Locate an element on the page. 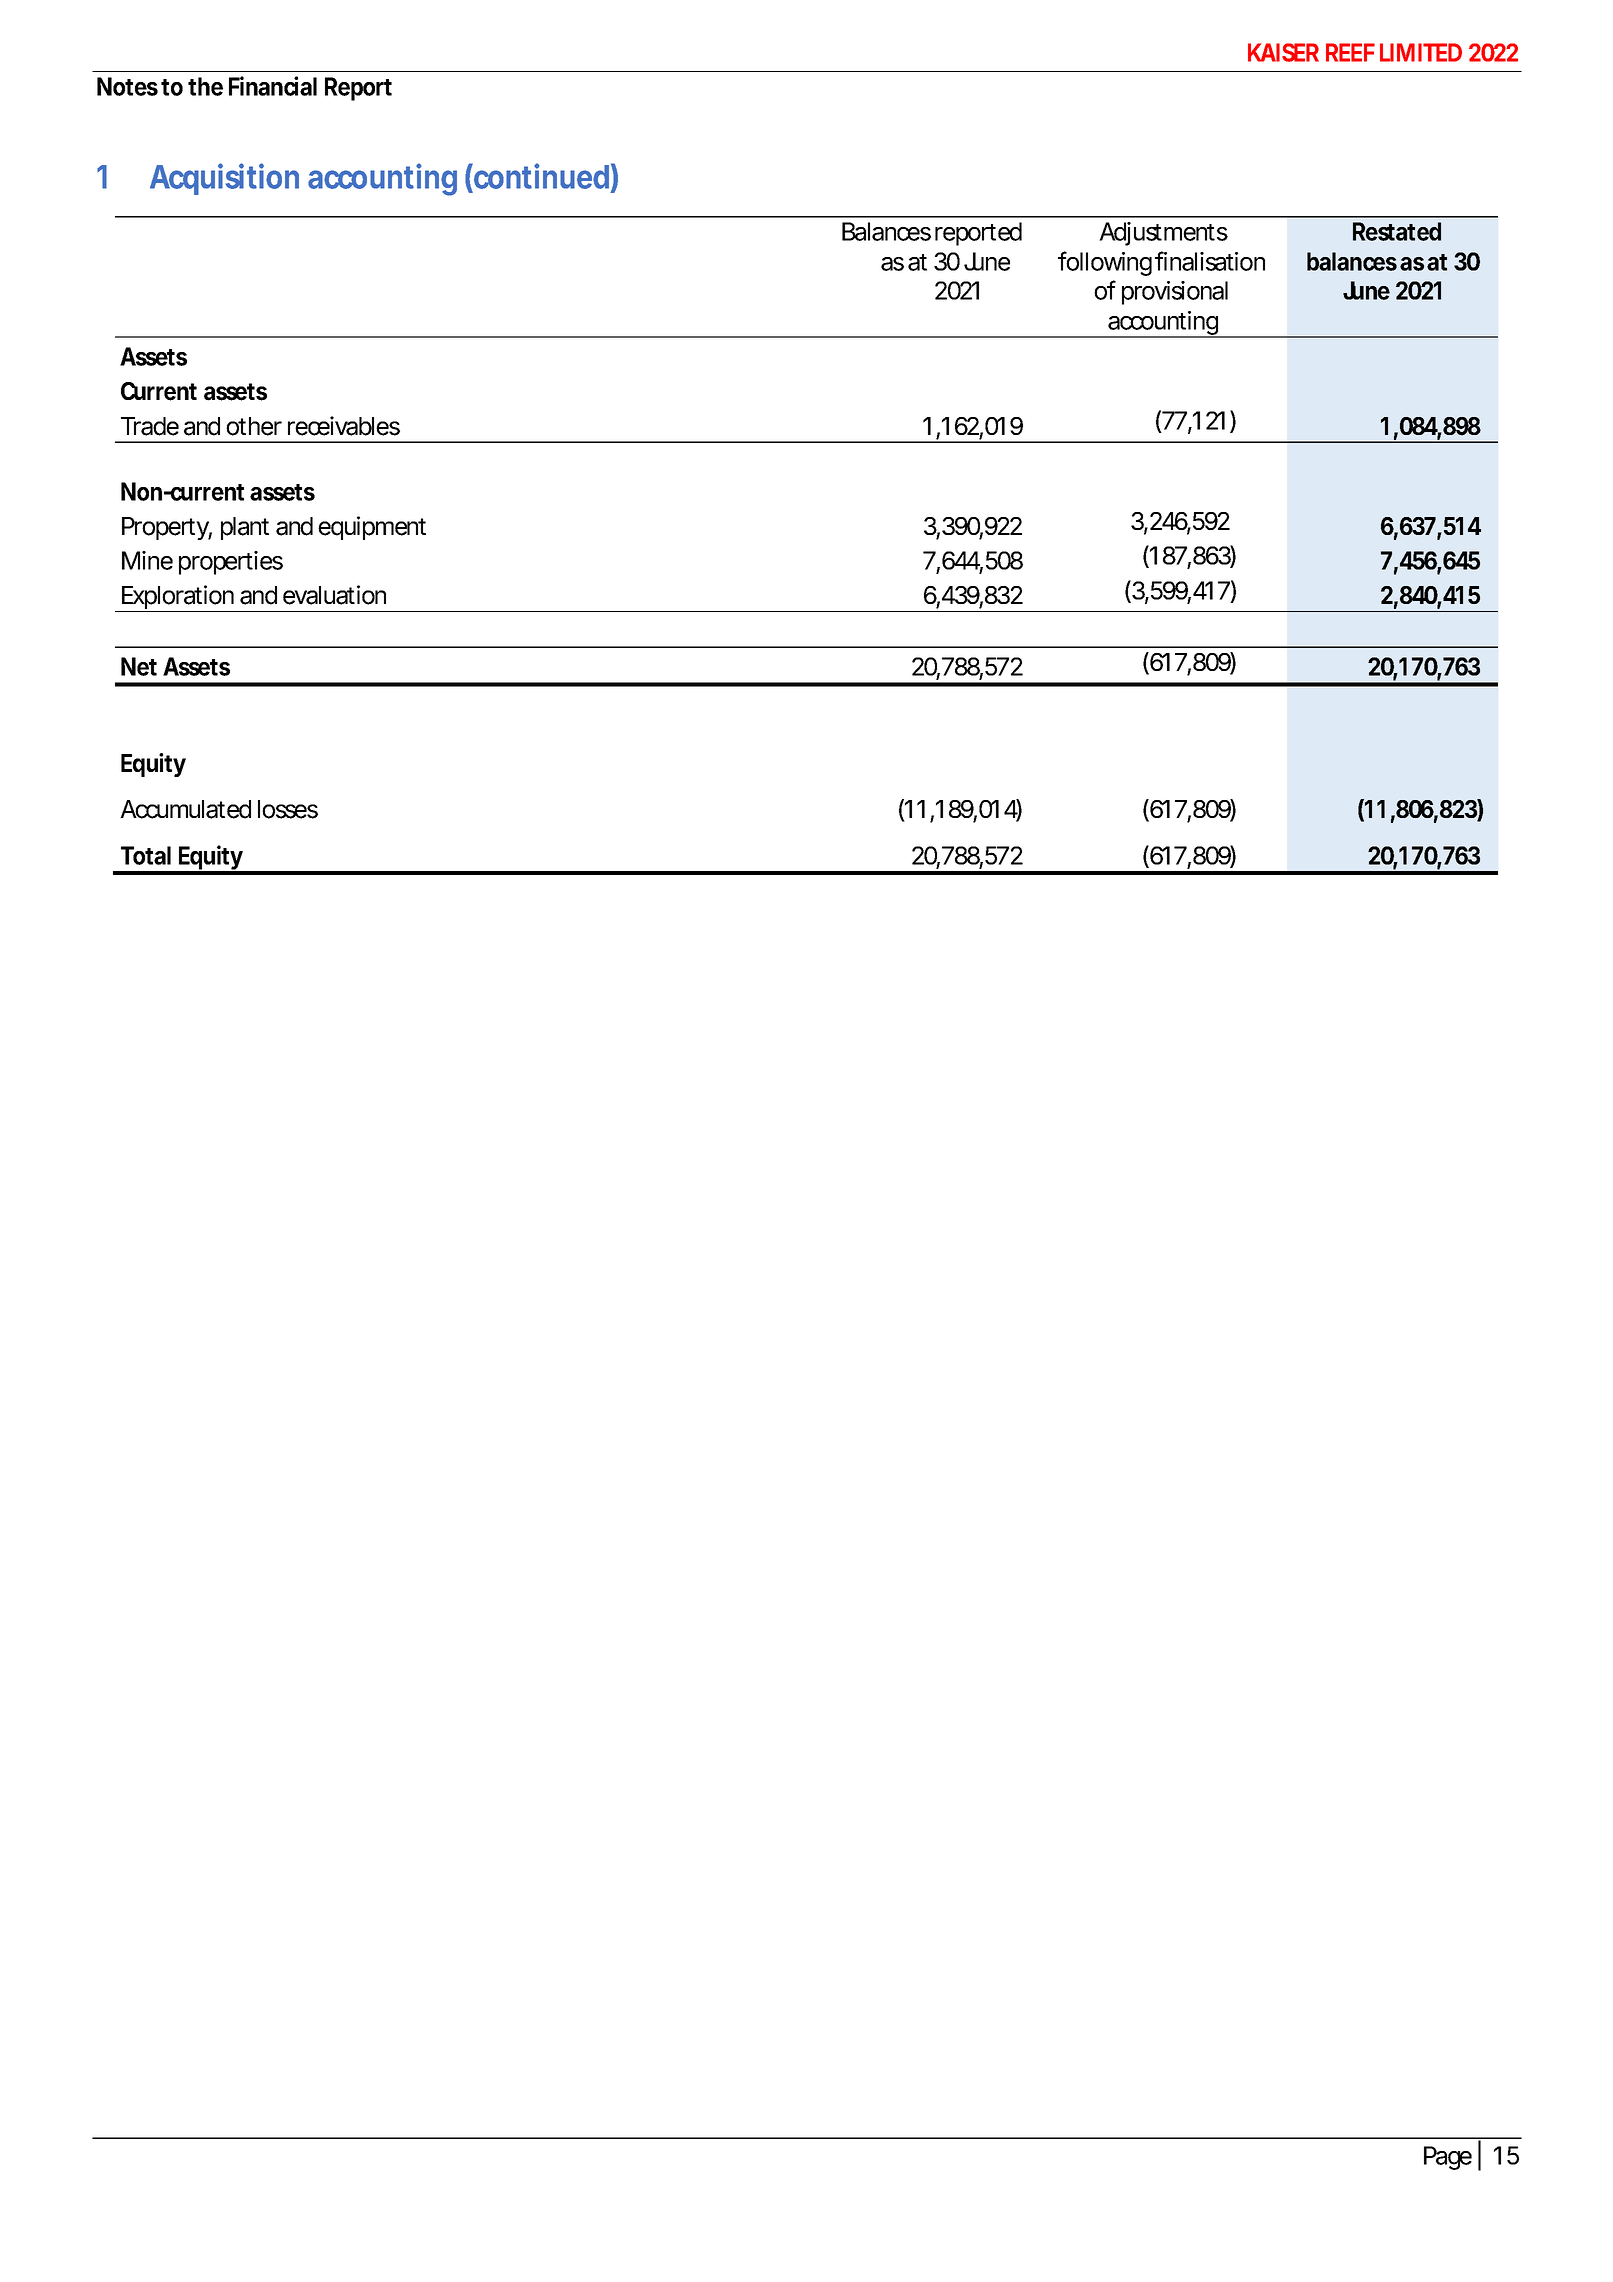  losses is located at coordinates (288, 809).
